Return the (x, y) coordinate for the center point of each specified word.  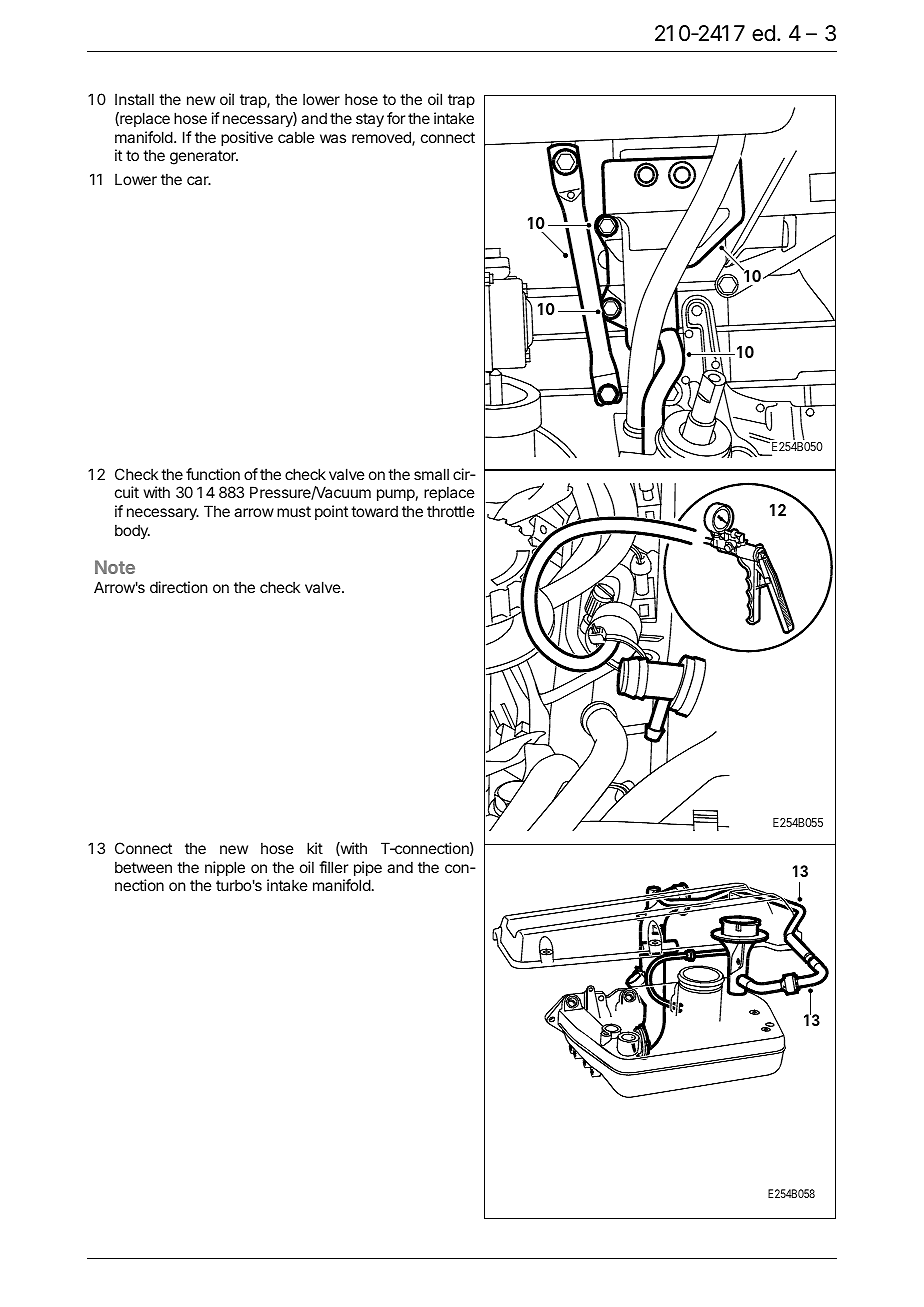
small (431, 474)
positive (247, 138)
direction (178, 587)
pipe (368, 868)
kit (315, 848)
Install (134, 99)
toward (374, 511)
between (143, 867)
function (213, 474)
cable (296, 137)
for (396, 118)
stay (370, 120)
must (294, 511)
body (132, 531)
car (199, 180)
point (331, 512)
